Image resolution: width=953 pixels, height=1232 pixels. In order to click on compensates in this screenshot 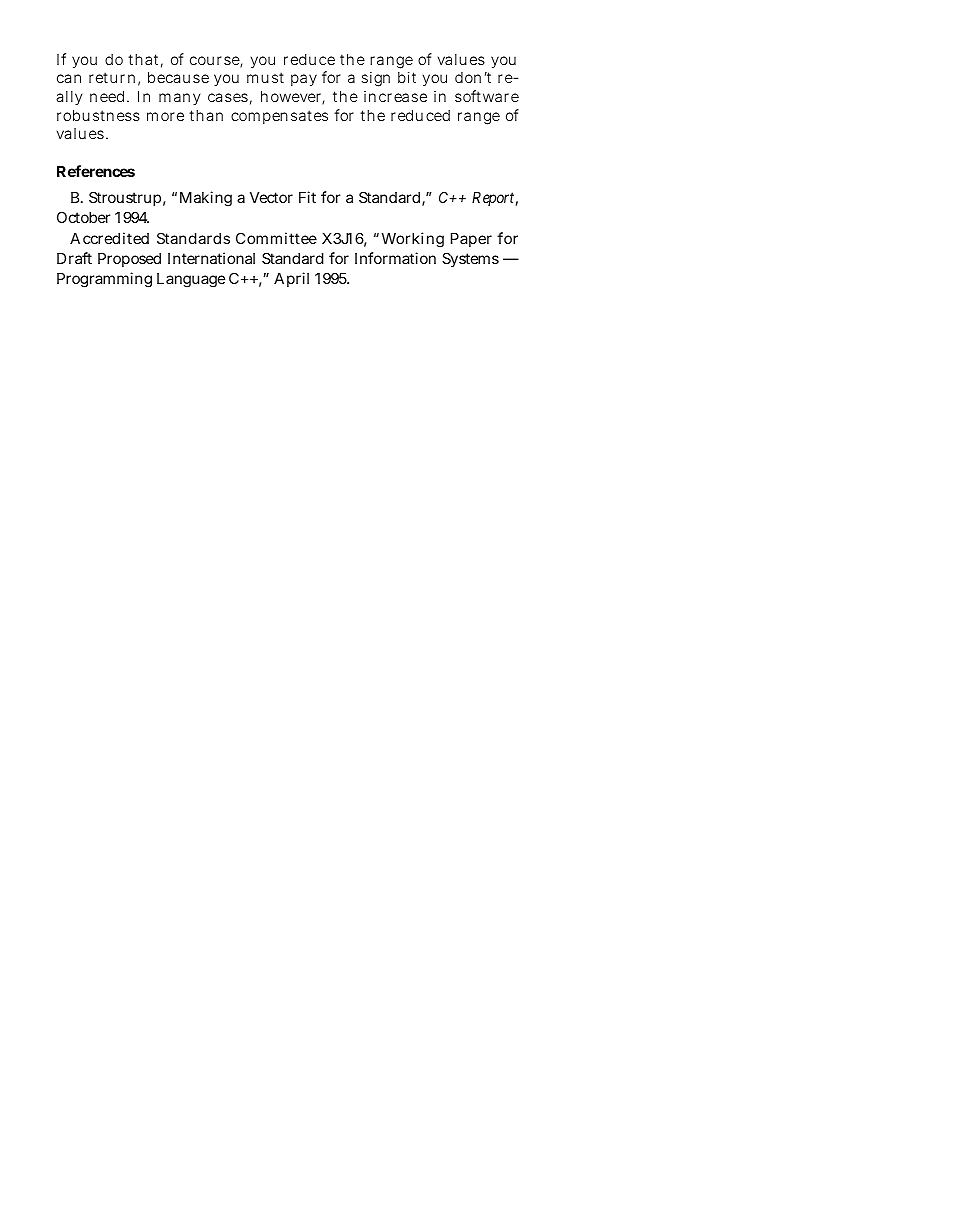, I will do `click(279, 117)`.
